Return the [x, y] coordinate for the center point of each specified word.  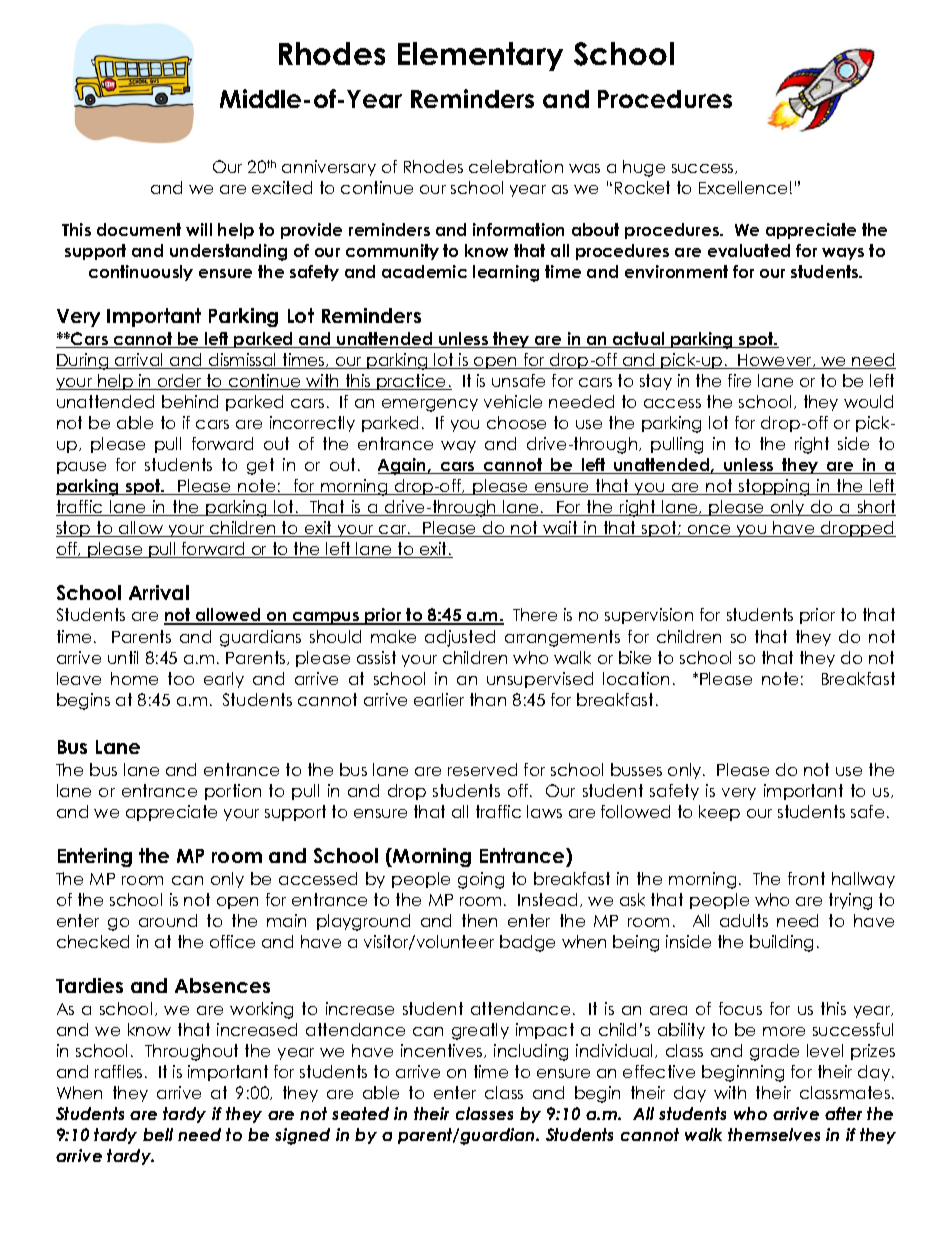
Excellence [743, 187]
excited [282, 187]
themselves [774, 1134]
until [123, 657]
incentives [443, 1051]
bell [158, 1134]
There [535, 614]
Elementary [480, 56]
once [709, 531]
